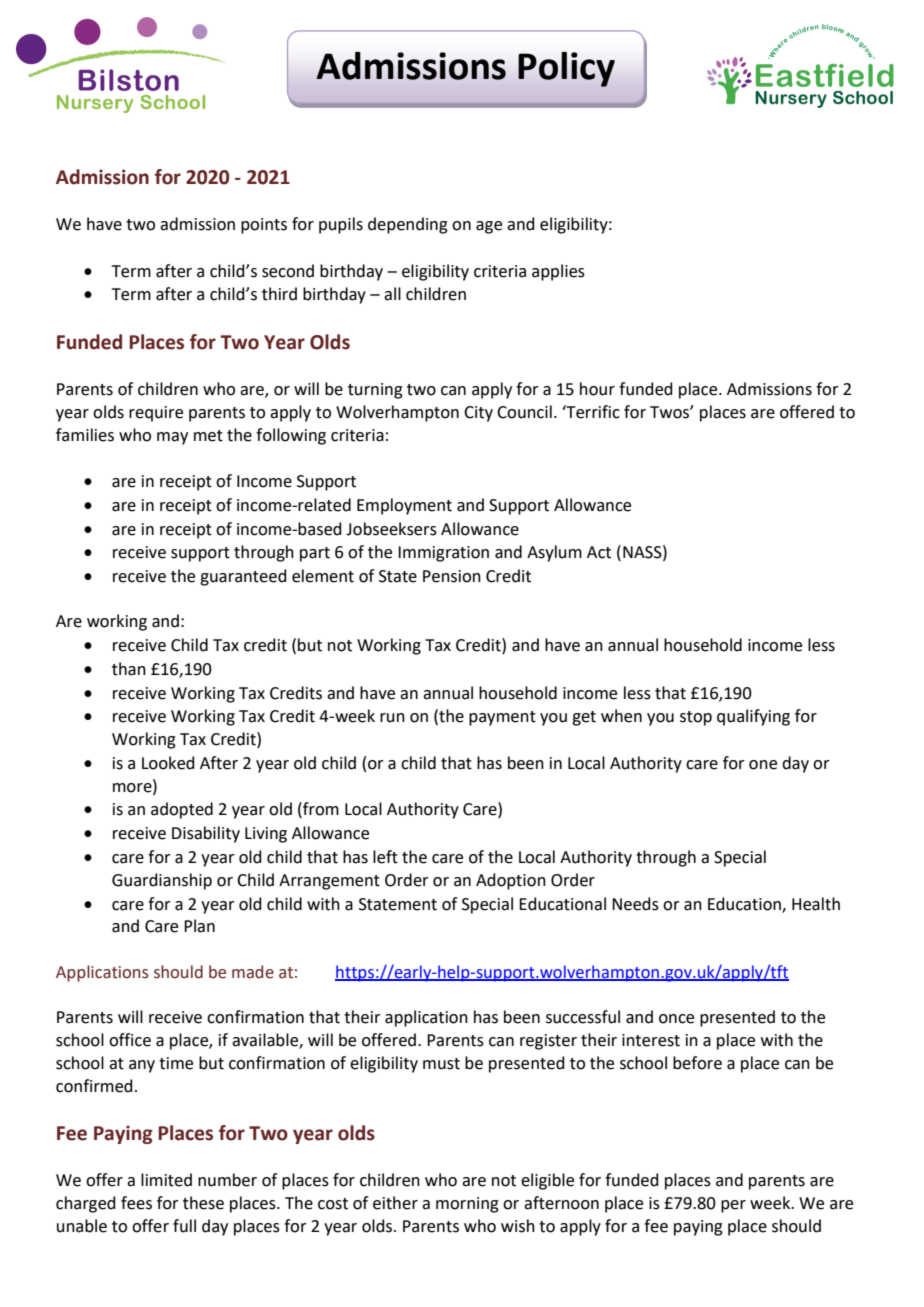  Describe the element at coordinates (511, 881) in the image. I see `Adoption` at that location.
